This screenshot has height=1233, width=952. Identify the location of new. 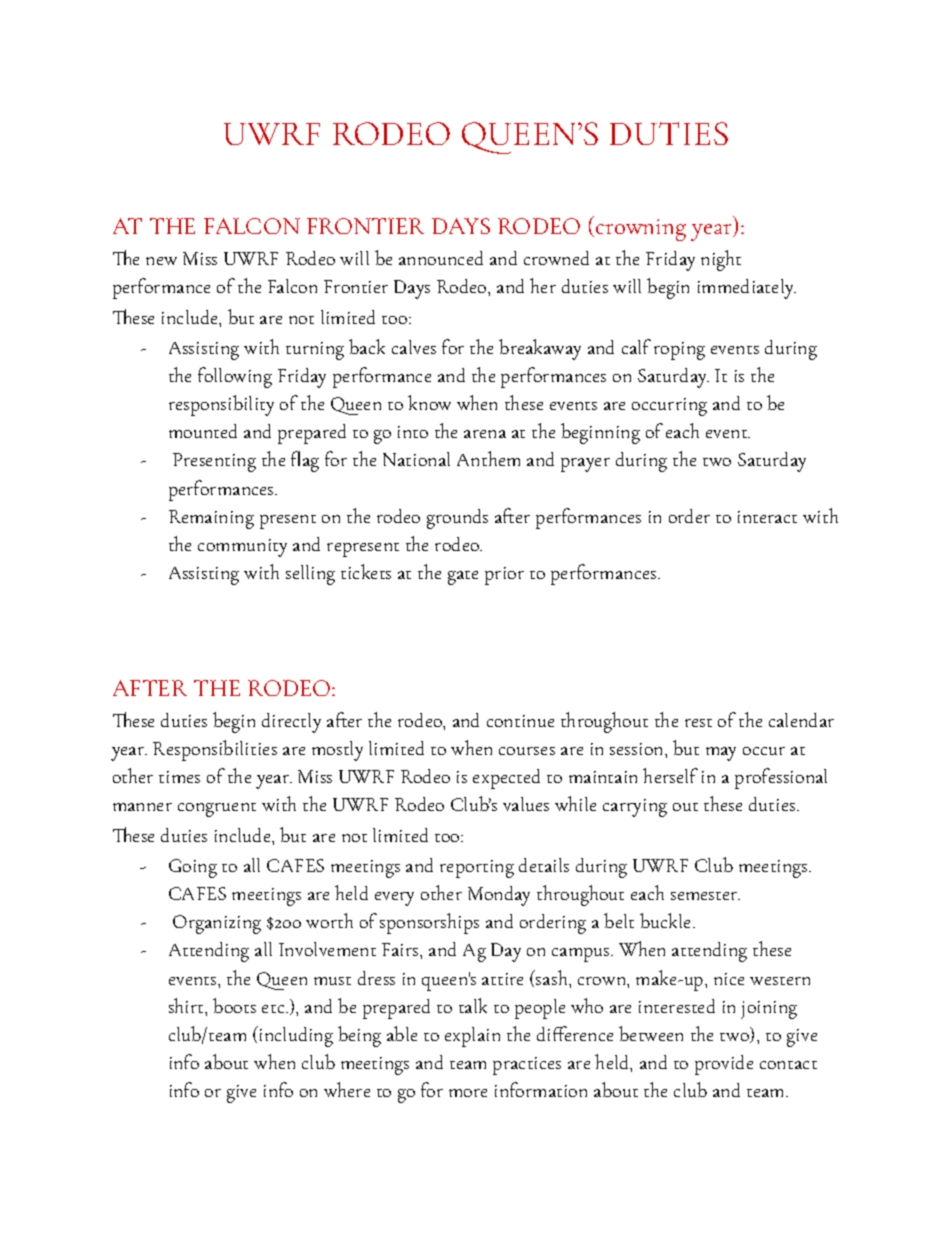
(161, 261).
